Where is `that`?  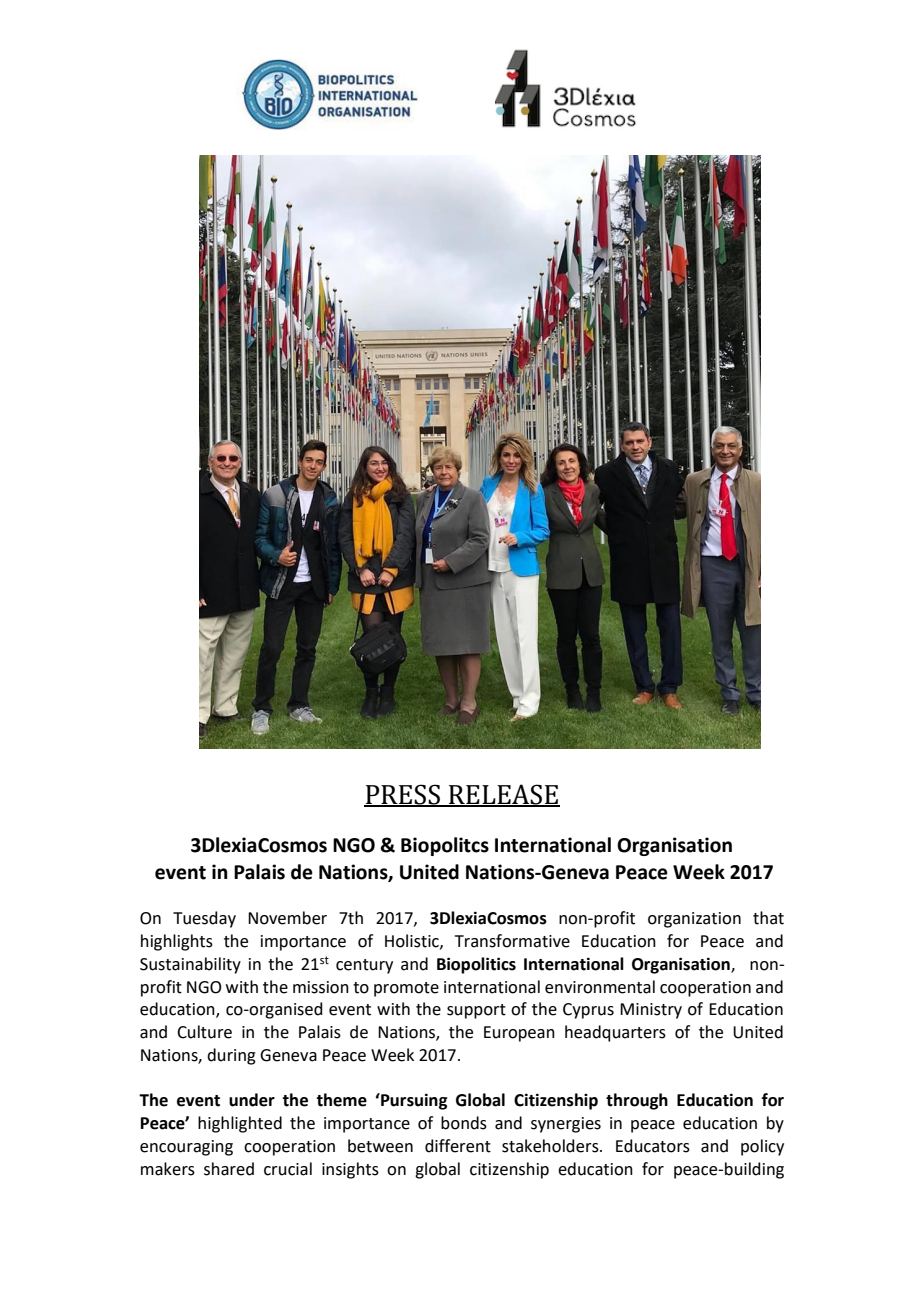
that is located at coordinates (768, 918).
